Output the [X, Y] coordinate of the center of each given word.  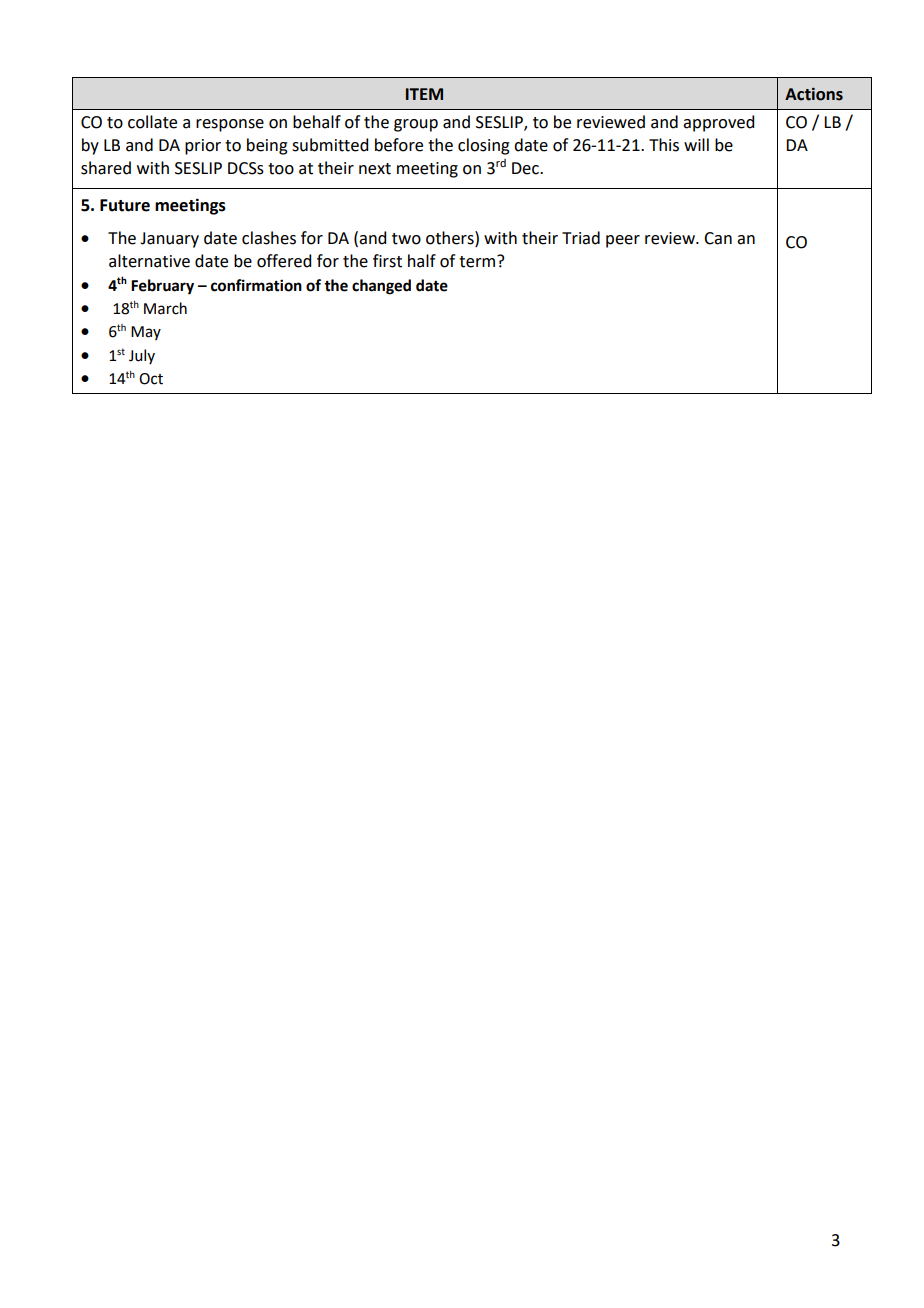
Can [718, 238]
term [478, 261]
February [162, 287]
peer [623, 241]
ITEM [424, 94]
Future [125, 205]
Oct [151, 379]
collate [152, 122]
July [142, 356]
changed [381, 287]
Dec [526, 168]
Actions [814, 94]
